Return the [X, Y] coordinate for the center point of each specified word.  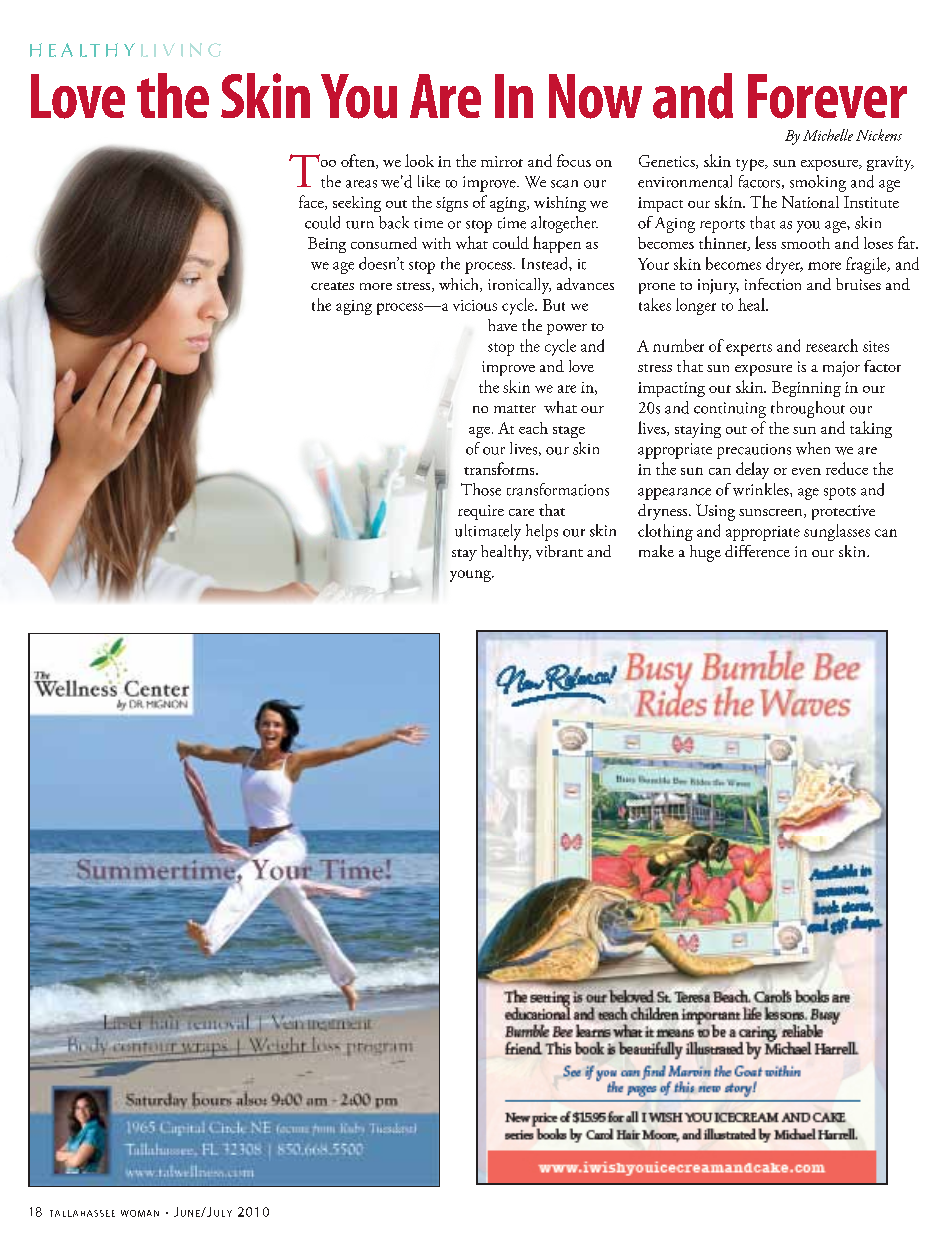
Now [595, 96]
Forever [827, 96]
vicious [475, 305]
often [359, 161]
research [832, 345]
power [567, 329]
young [471, 576]
